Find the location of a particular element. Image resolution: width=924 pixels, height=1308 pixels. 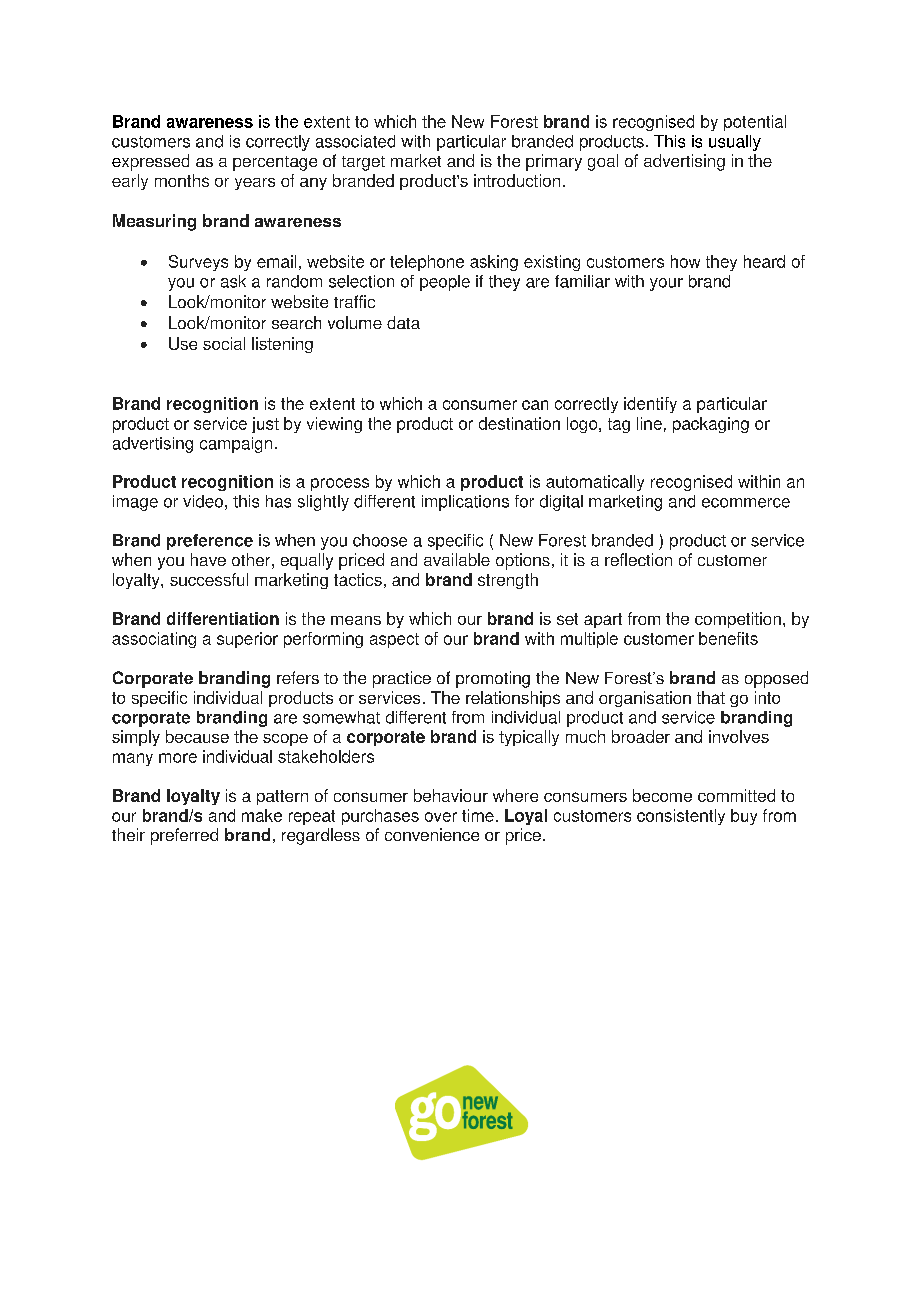

usually is located at coordinates (735, 143).
